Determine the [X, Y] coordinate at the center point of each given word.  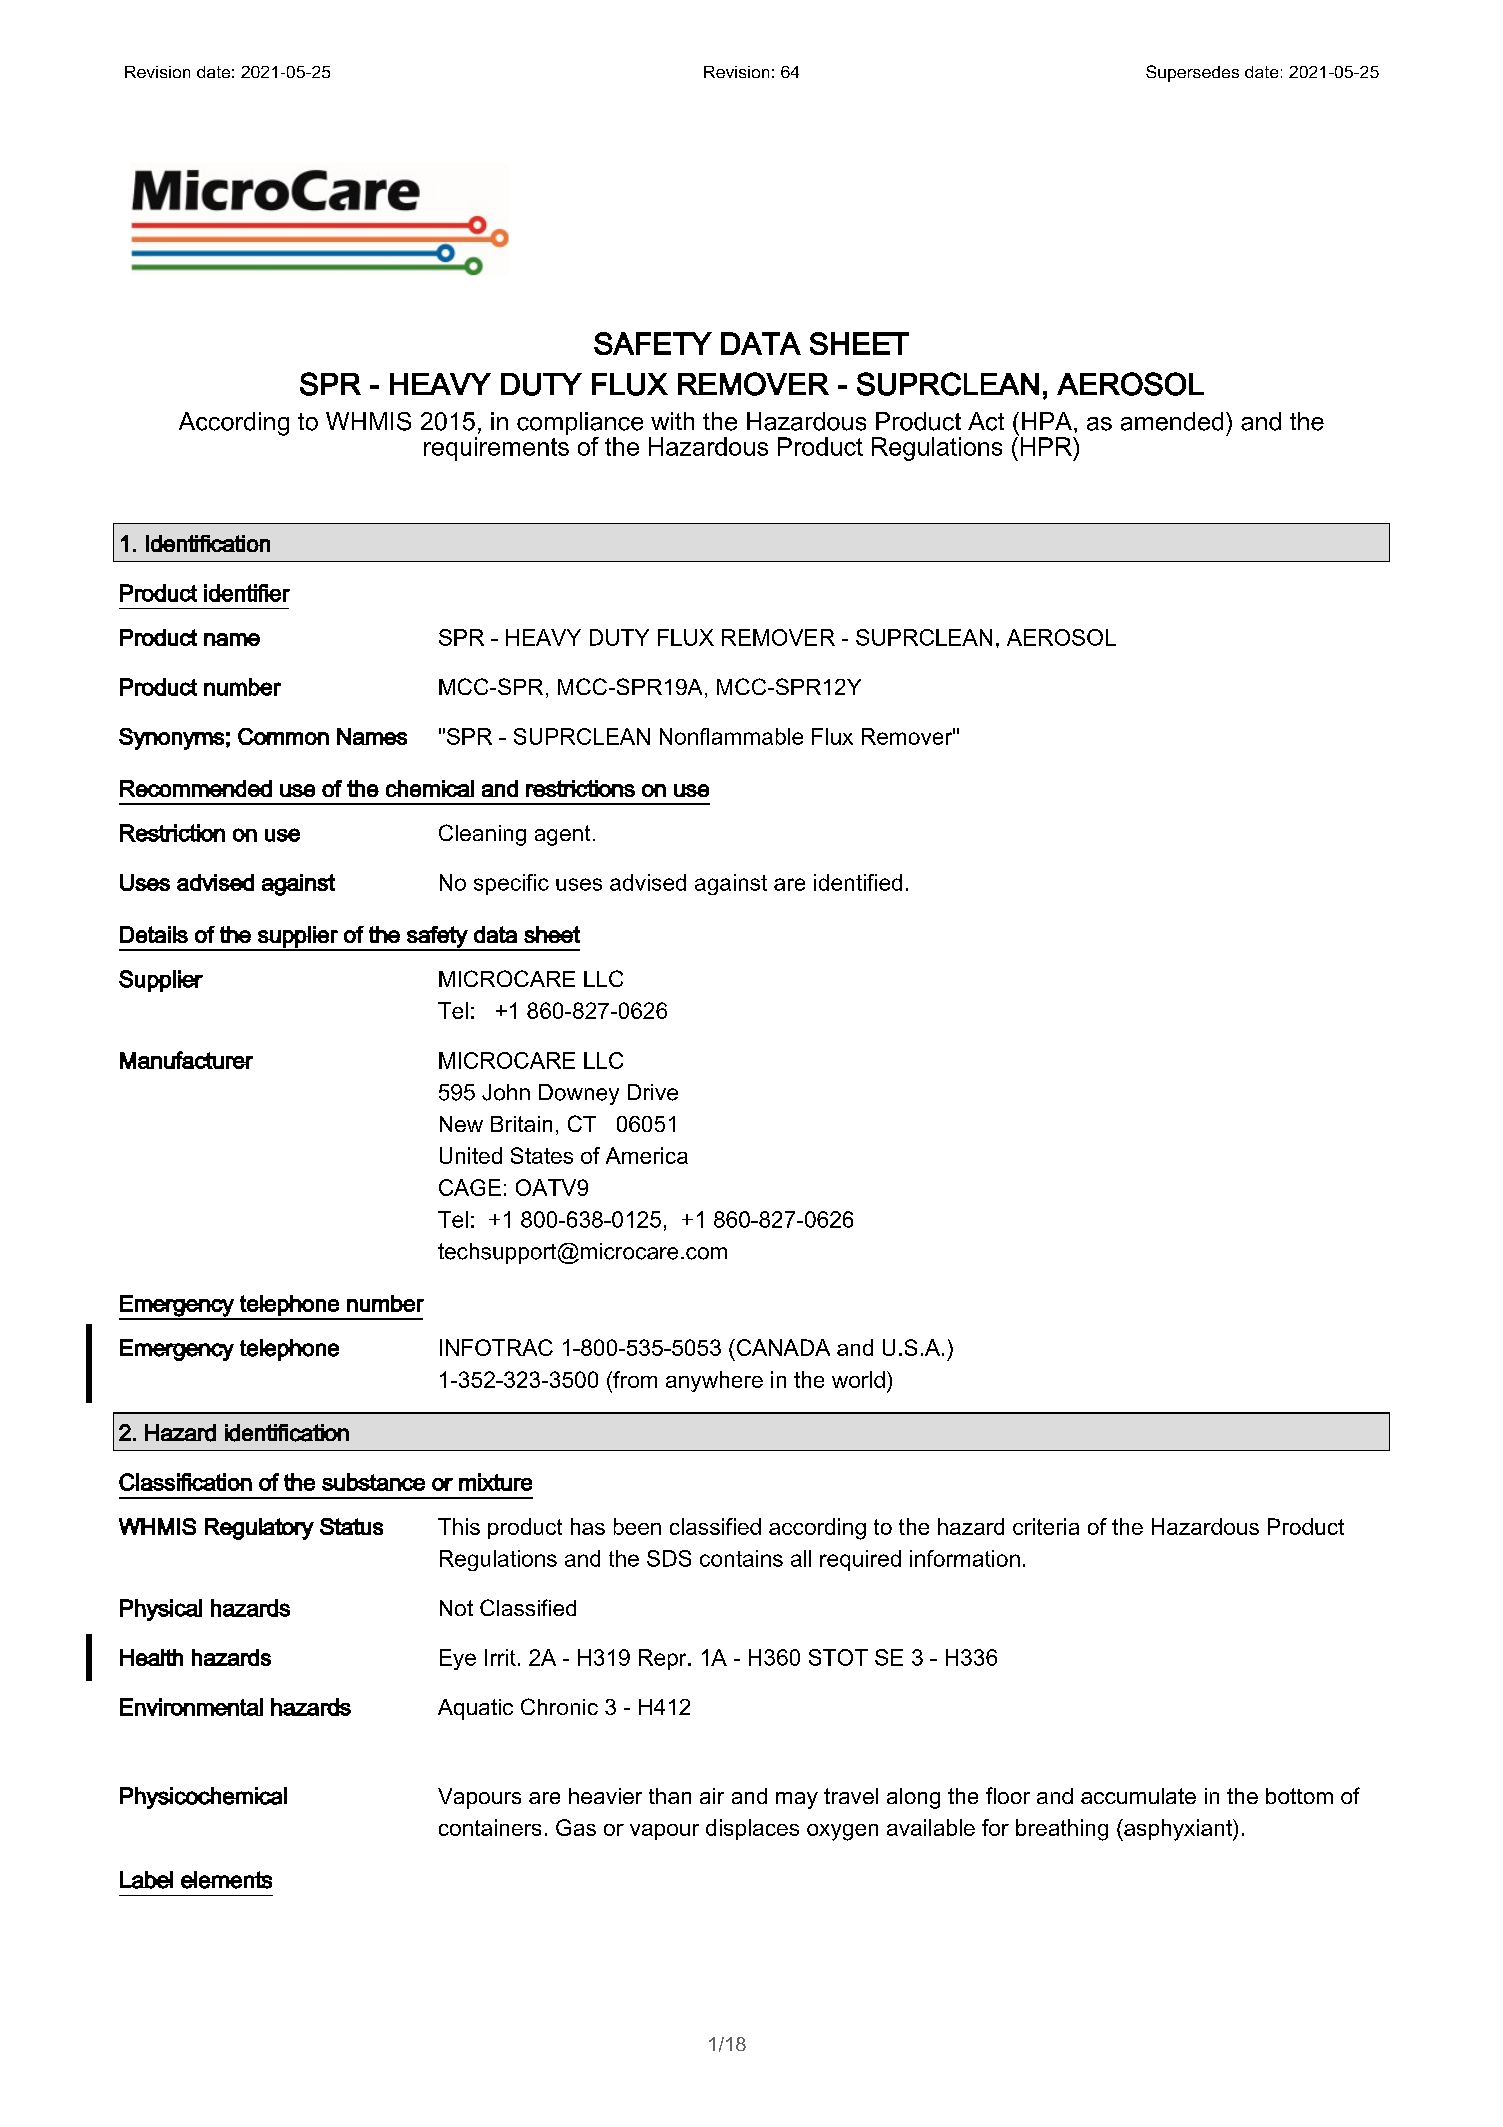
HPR [1046, 445]
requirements [496, 449]
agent [562, 835]
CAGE [470, 1187]
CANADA [782, 1347]
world [858, 1379]
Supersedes [1192, 73]
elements [226, 1880]
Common [283, 736]
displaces [752, 1829]
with [672, 421]
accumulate [1138, 1796]
